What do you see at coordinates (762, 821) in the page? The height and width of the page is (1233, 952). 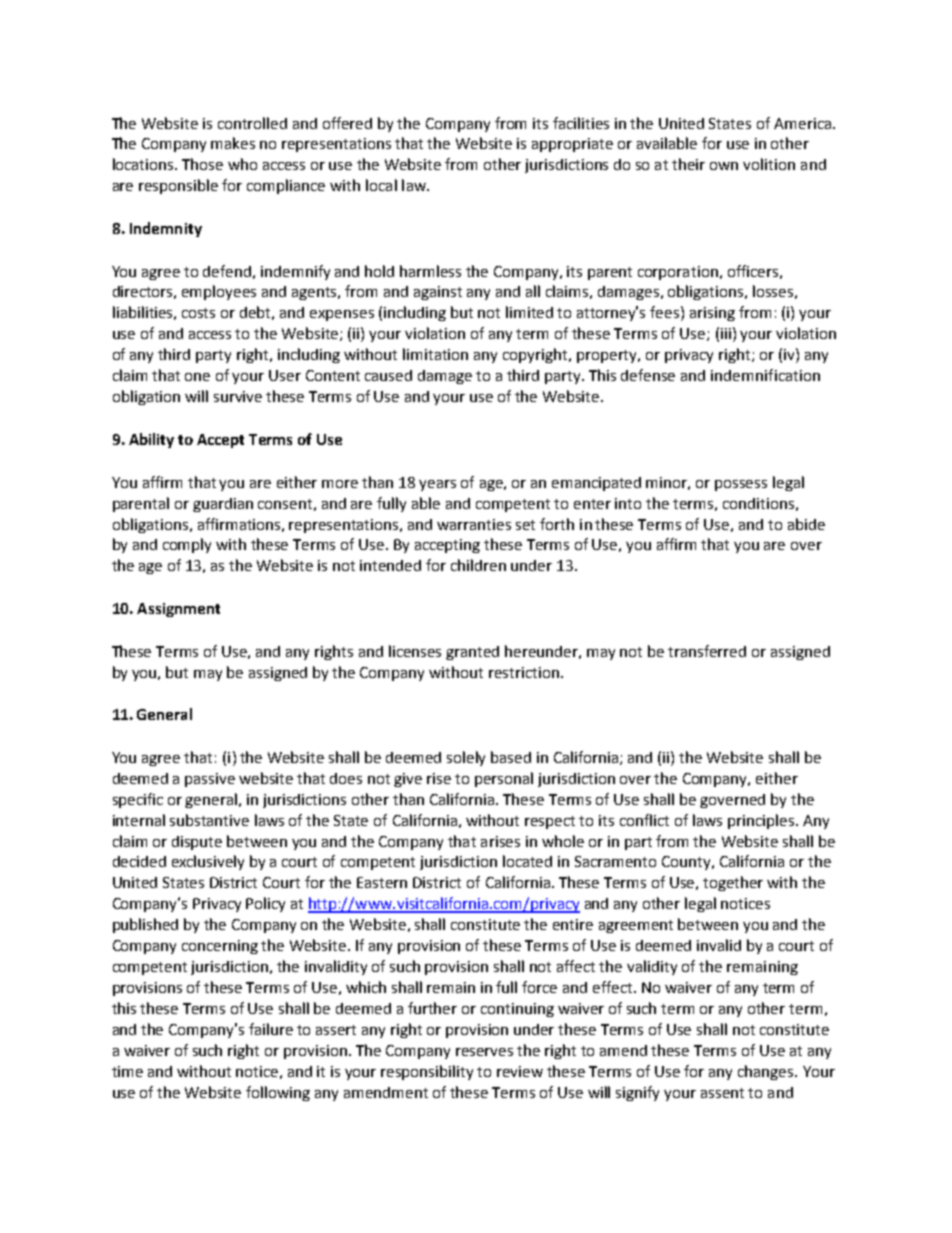 I see `principles` at bounding box center [762, 821].
